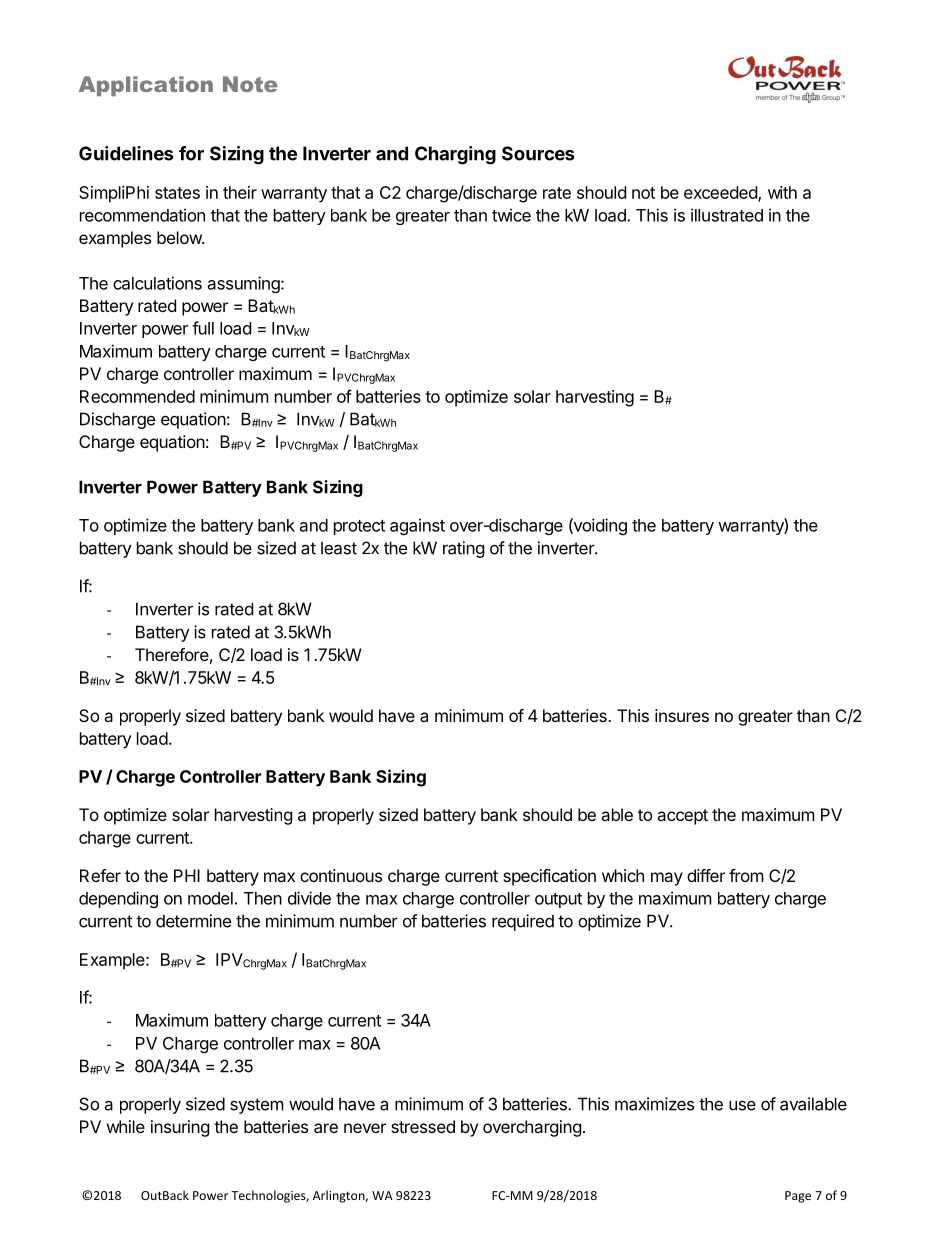  I want to click on Application, so click(146, 86).
